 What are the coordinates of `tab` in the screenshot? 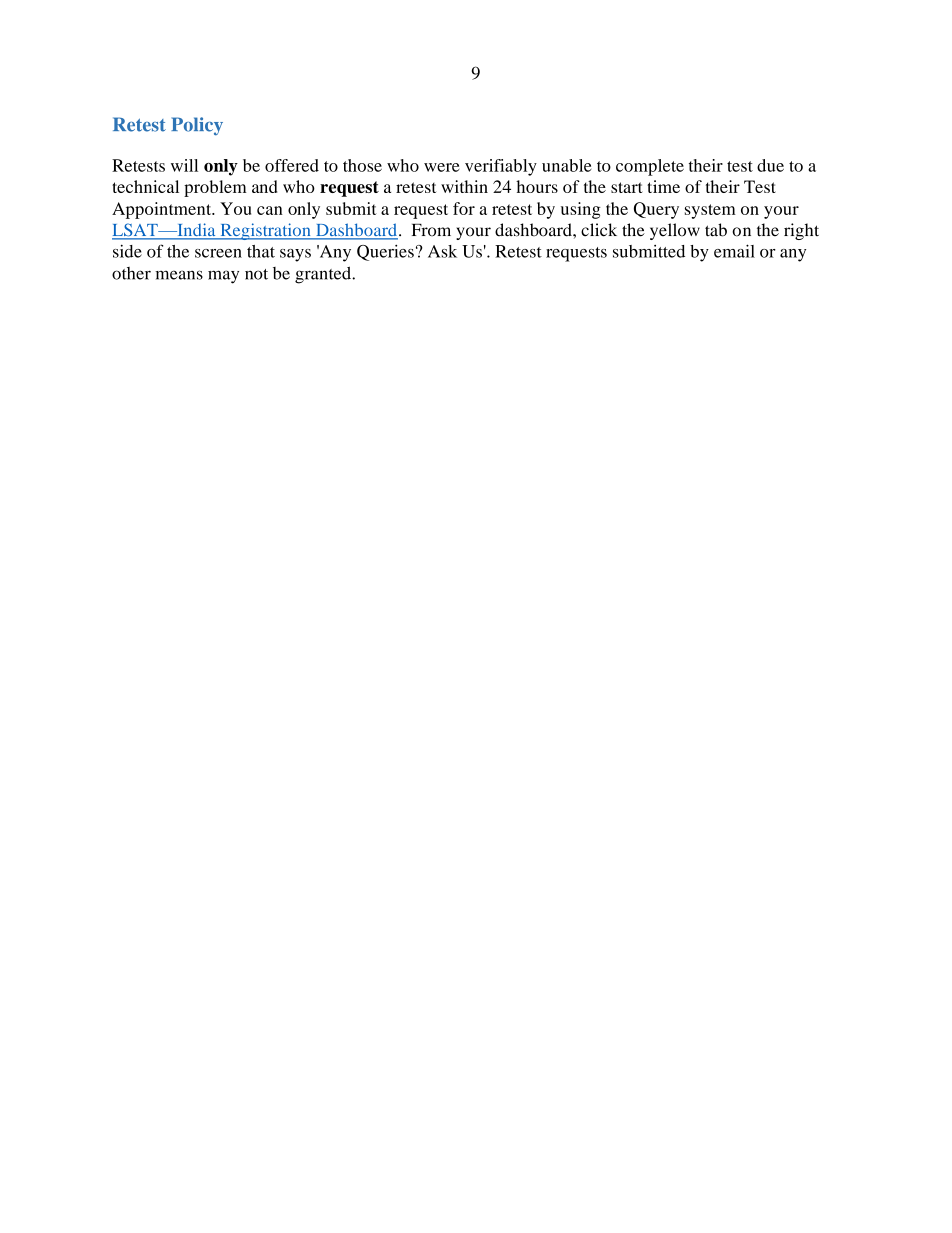 It's located at (716, 230).
